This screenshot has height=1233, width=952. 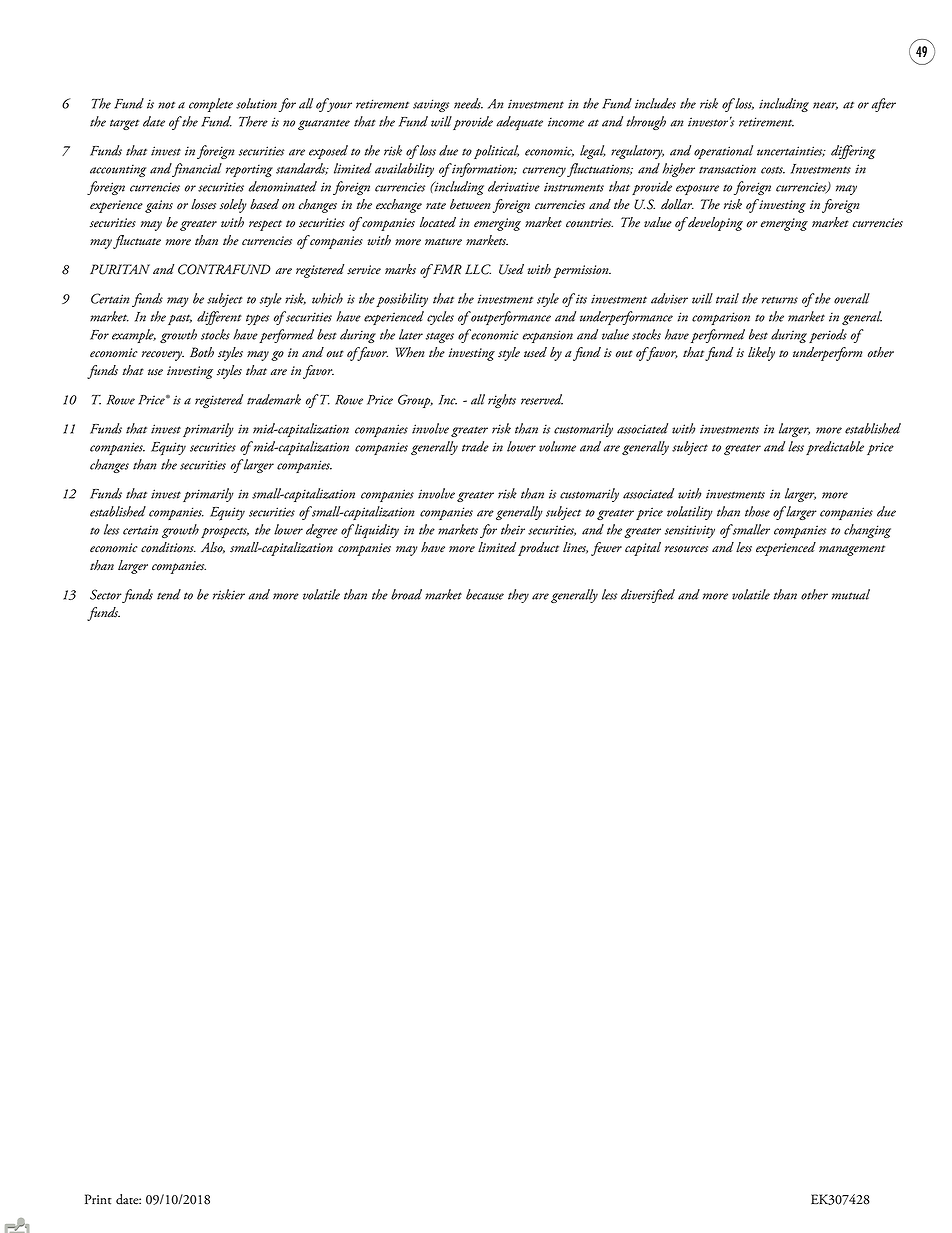 I want to click on financial, so click(x=196, y=170).
